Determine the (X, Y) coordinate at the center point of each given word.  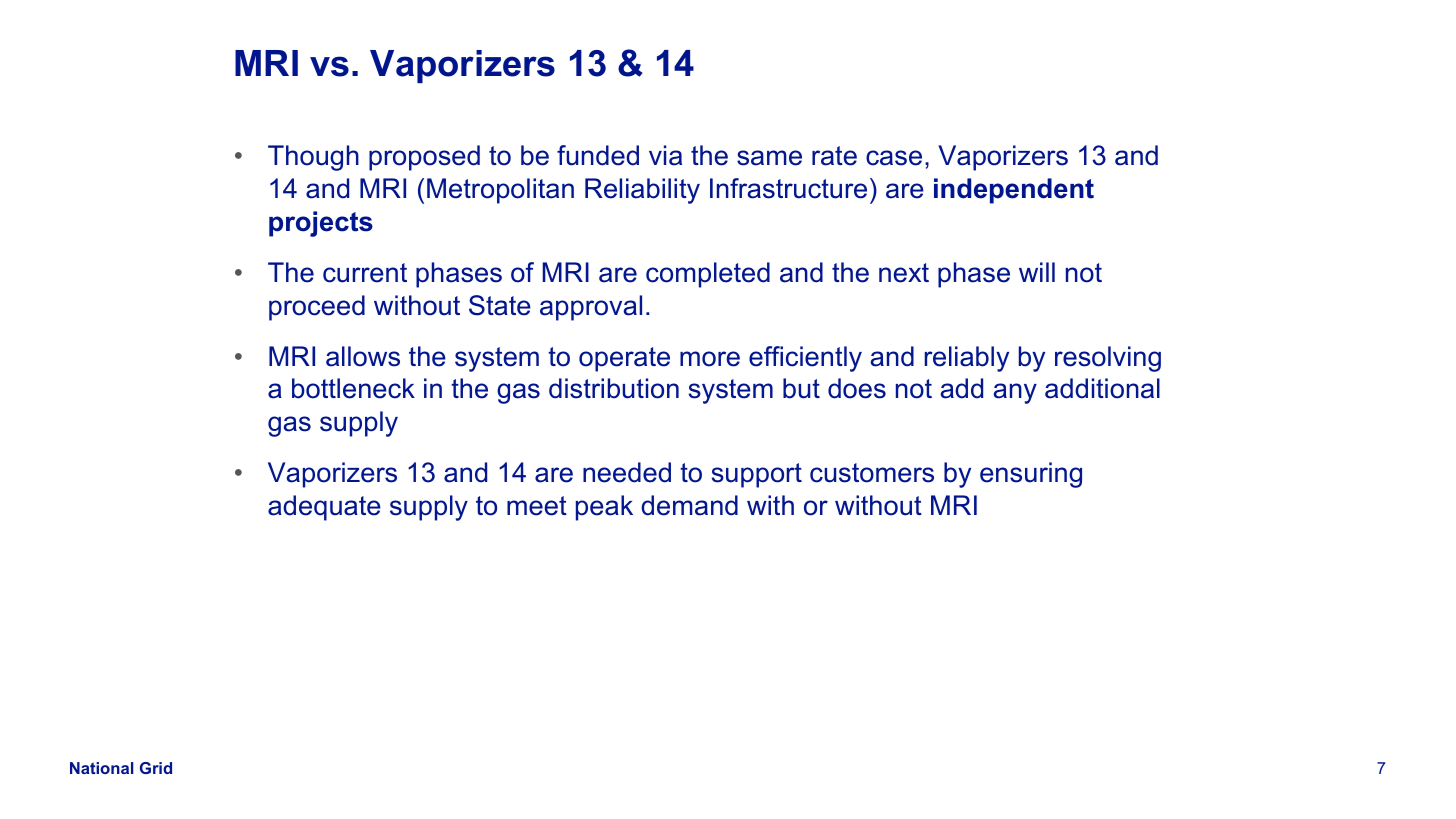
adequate (324, 508)
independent (1014, 191)
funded (598, 155)
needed (627, 472)
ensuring (1031, 475)
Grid (156, 768)
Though (313, 158)
